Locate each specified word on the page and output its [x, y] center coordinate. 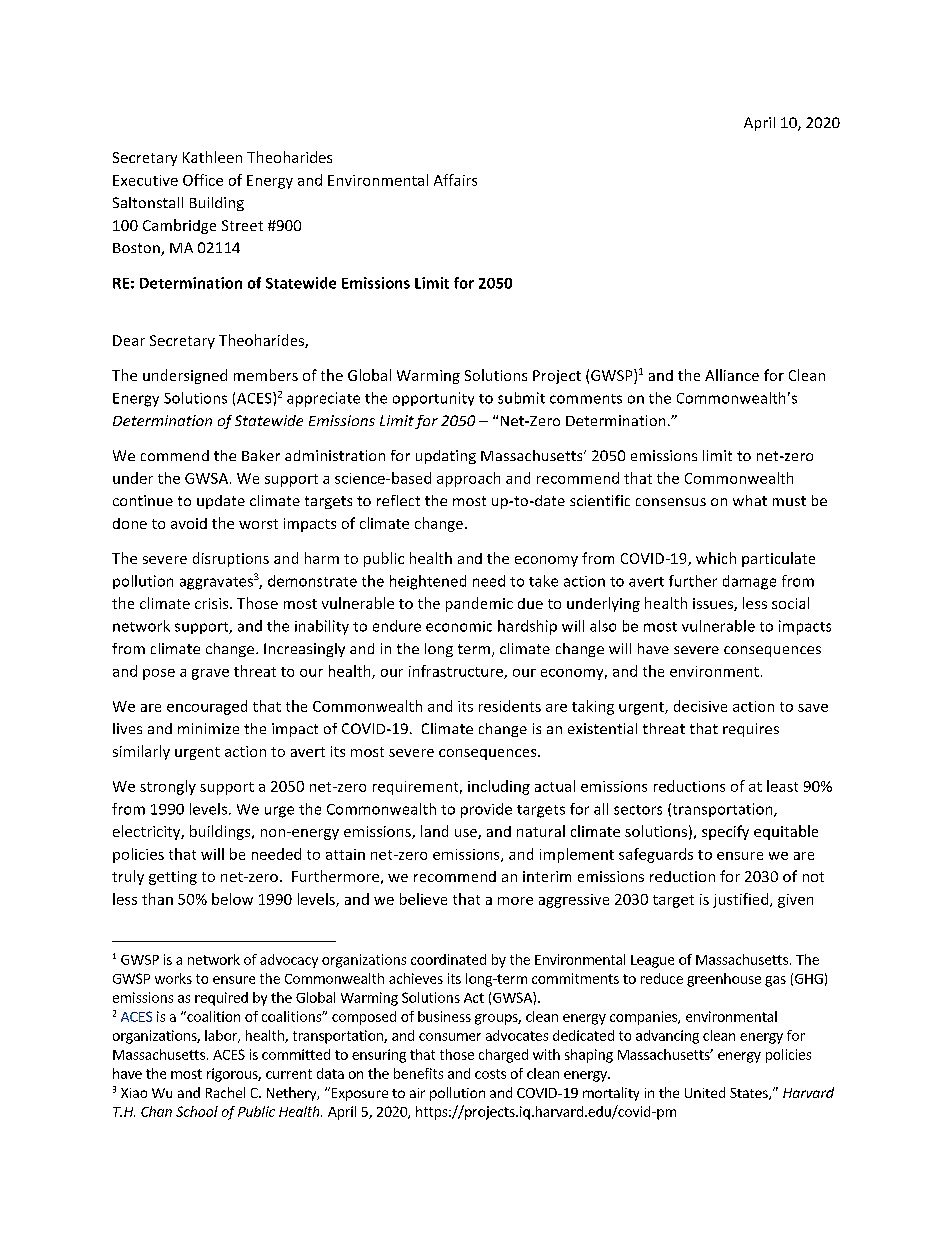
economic [459, 626]
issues [714, 604]
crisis [213, 603]
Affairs [455, 180]
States [750, 1094]
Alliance [732, 375]
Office [203, 180]
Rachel [225, 1092]
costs [490, 1074]
